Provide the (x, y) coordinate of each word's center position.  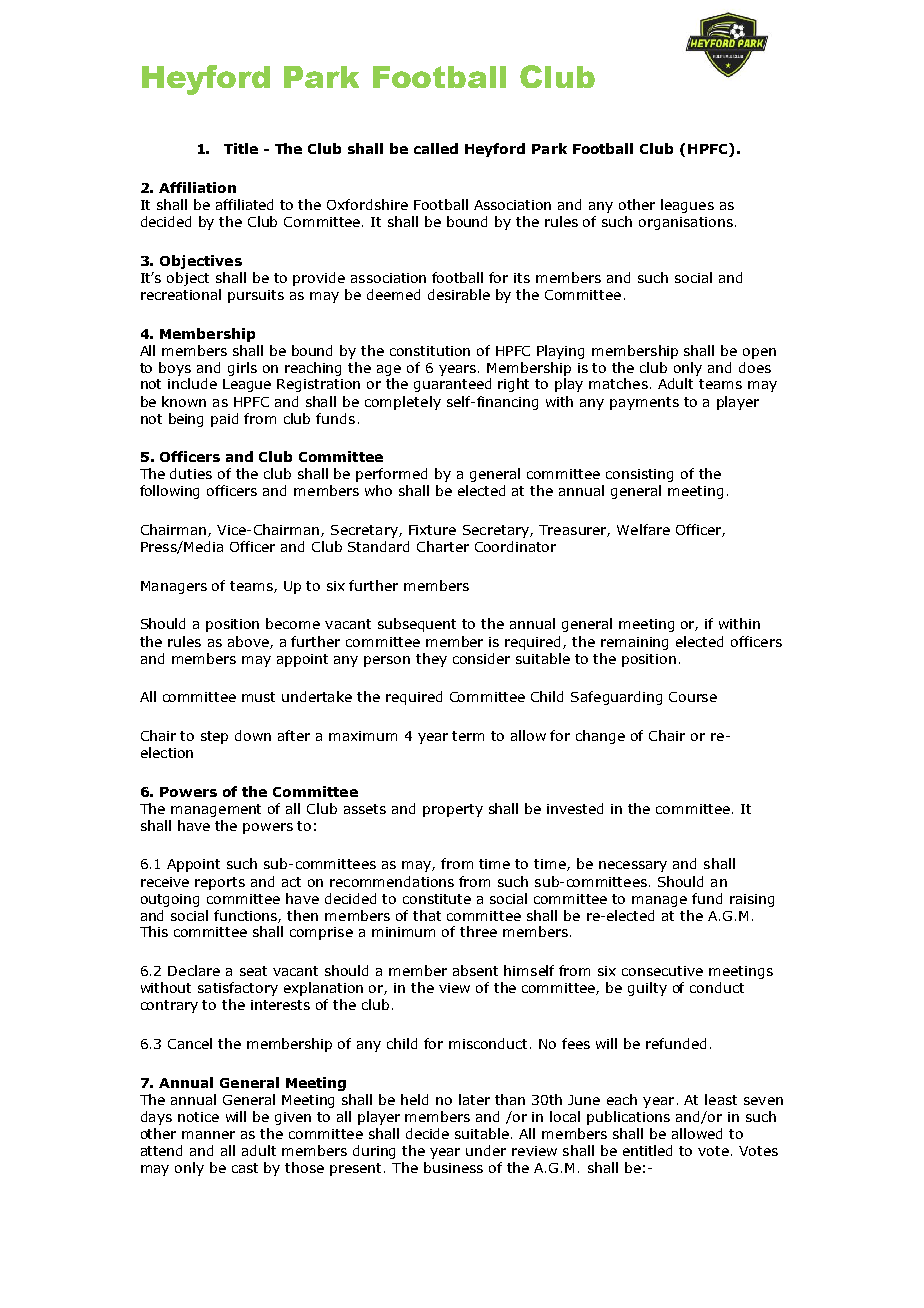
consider (481, 658)
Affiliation (197, 187)
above (249, 642)
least (721, 1099)
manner (208, 1135)
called (436, 148)
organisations (686, 223)
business (453, 1167)
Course (693, 697)
